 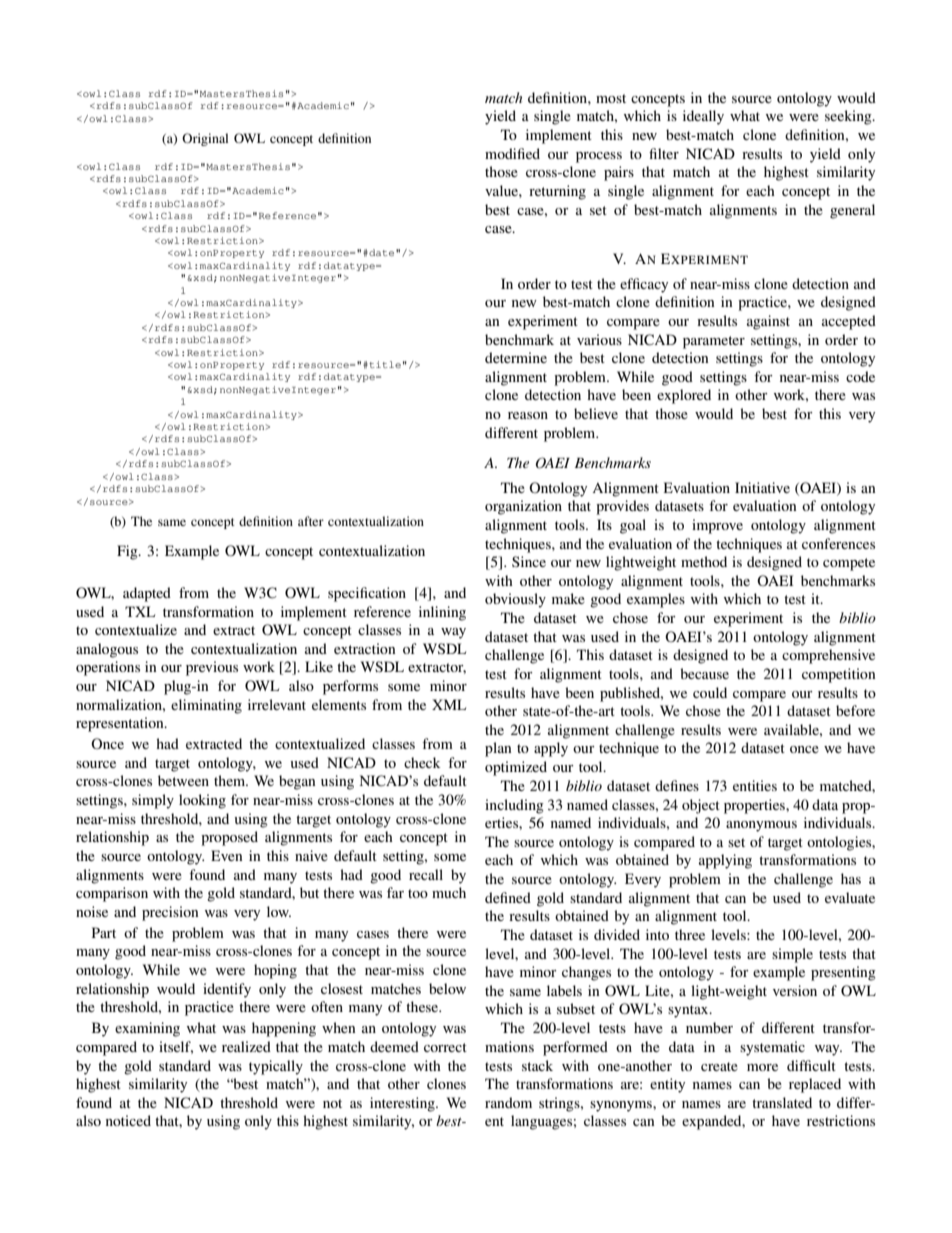 What do you see at coordinates (147, 594) in the page?
I see `adapted` at bounding box center [147, 594].
